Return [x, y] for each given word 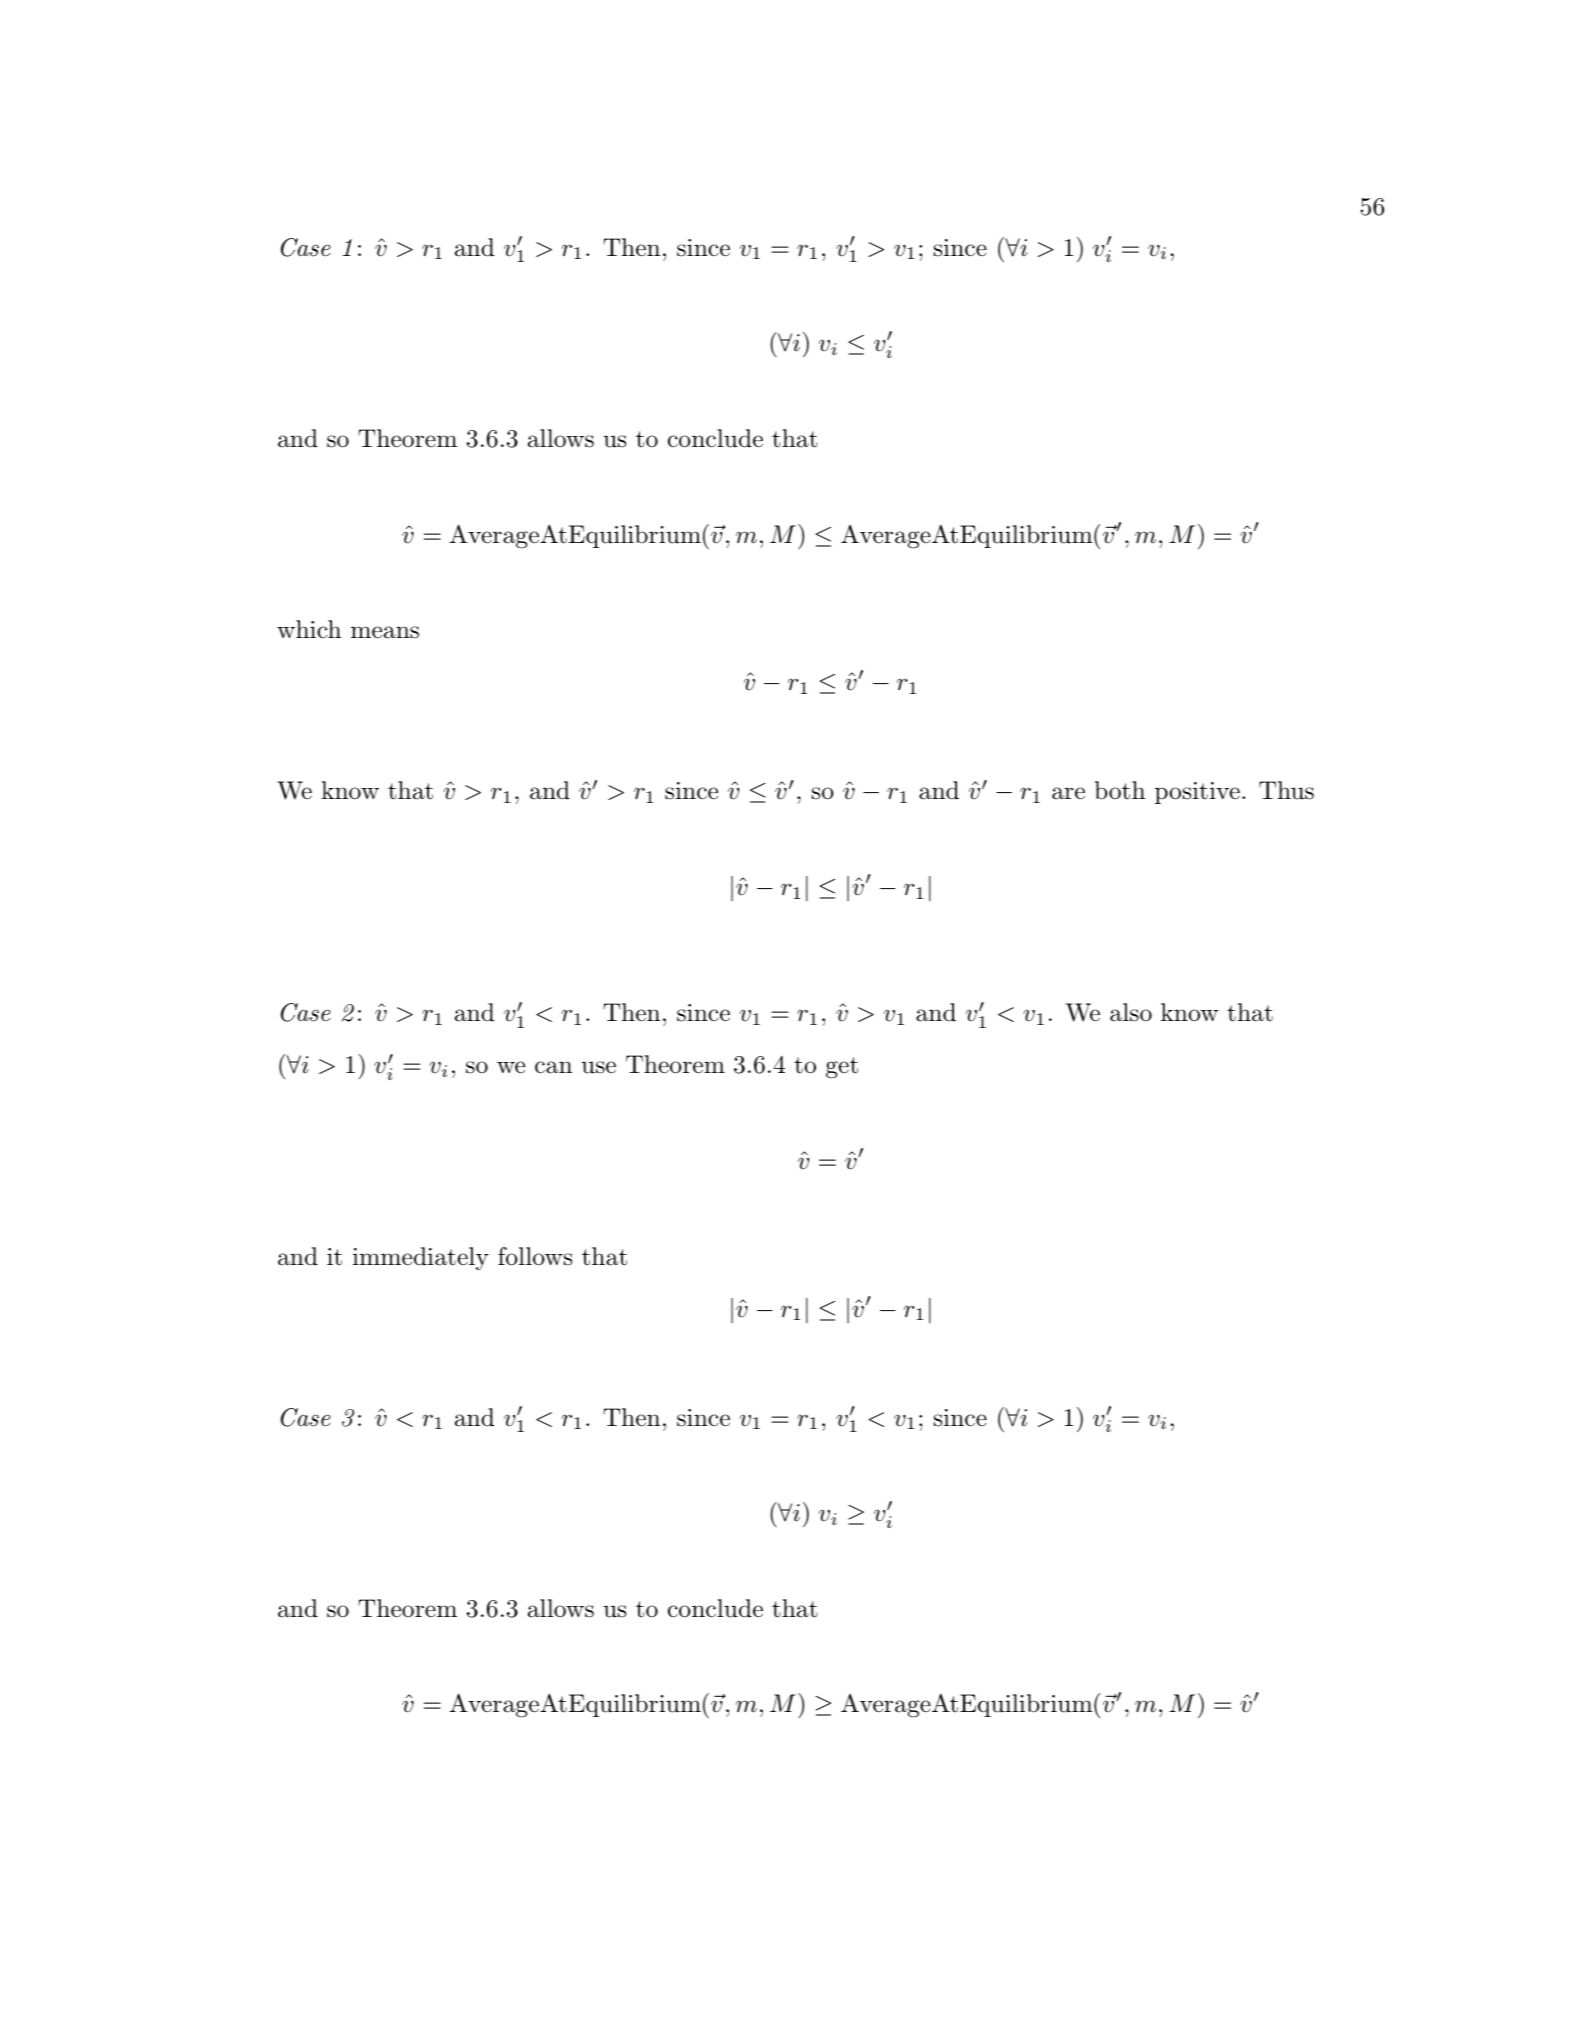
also [1131, 1012]
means [385, 632]
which [309, 629]
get [842, 1068]
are [1068, 793]
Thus [1286, 790]
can [553, 1067]
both [1120, 790]
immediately [421, 1258]
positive [1197, 793]
